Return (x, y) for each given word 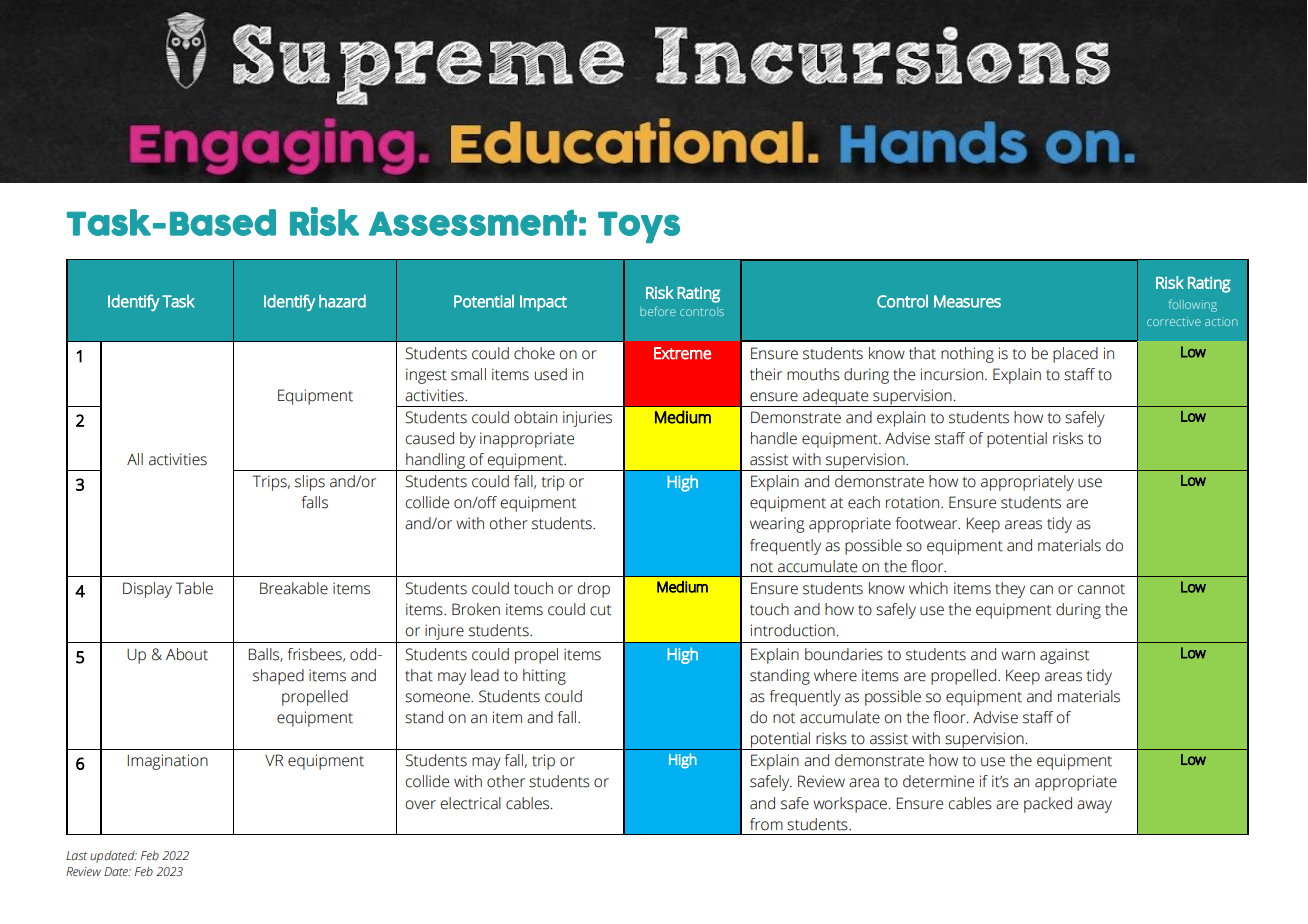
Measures (967, 301)
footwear (928, 523)
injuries (587, 419)
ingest (426, 376)
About (187, 654)
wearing (777, 525)
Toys (639, 228)
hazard (342, 301)
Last (76, 855)
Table (194, 588)
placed (1075, 355)
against (1064, 656)
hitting (544, 677)
